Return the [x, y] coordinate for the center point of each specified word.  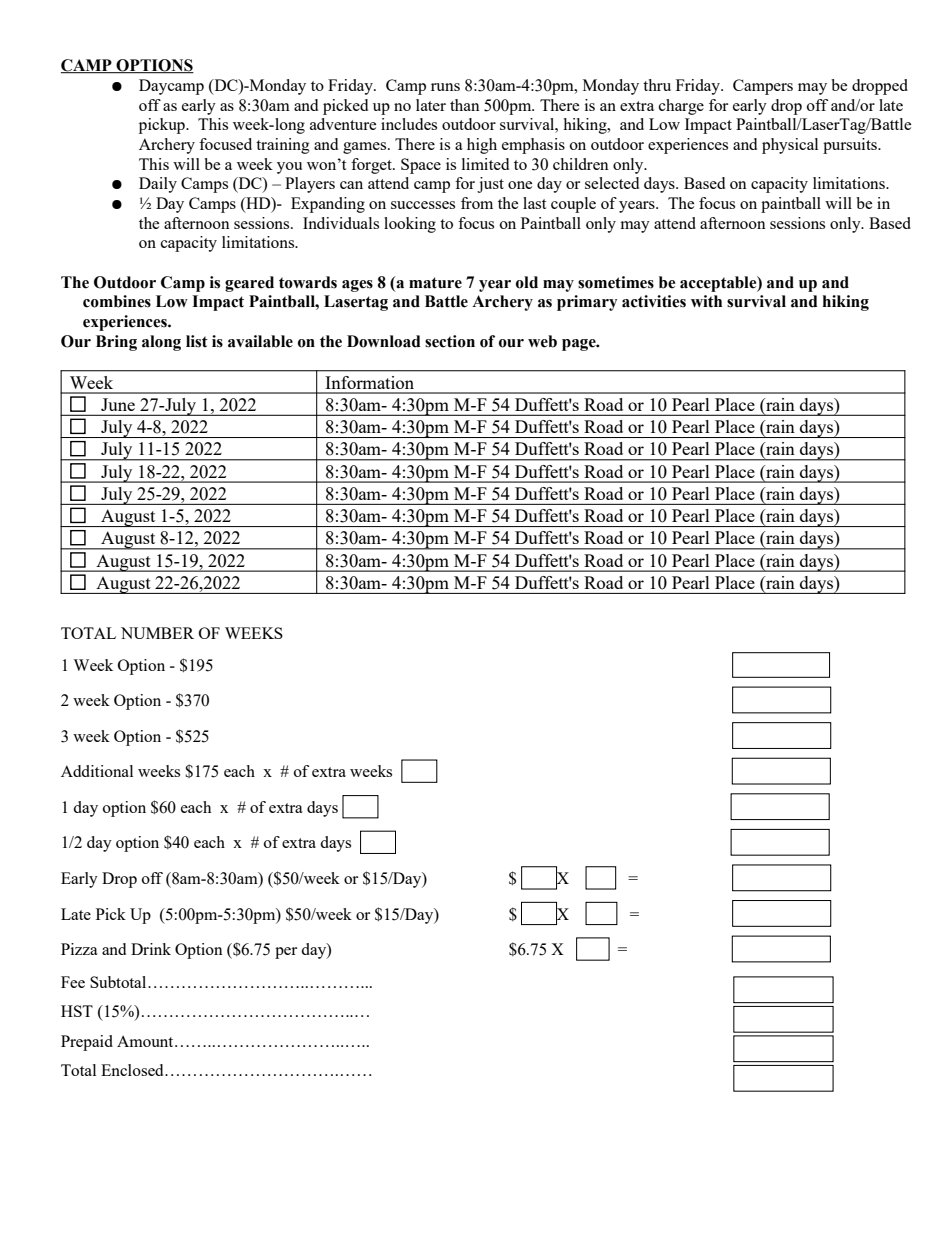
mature [435, 283]
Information [370, 382]
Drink [151, 949]
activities [654, 301]
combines [117, 301]
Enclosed [133, 1070]
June [118, 404]
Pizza [79, 949]
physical [790, 146]
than [465, 105]
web [542, 341]
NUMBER [157, 633]
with [706, 301]
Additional [97, 771]
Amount [146, 1041]
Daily [158, 185]
